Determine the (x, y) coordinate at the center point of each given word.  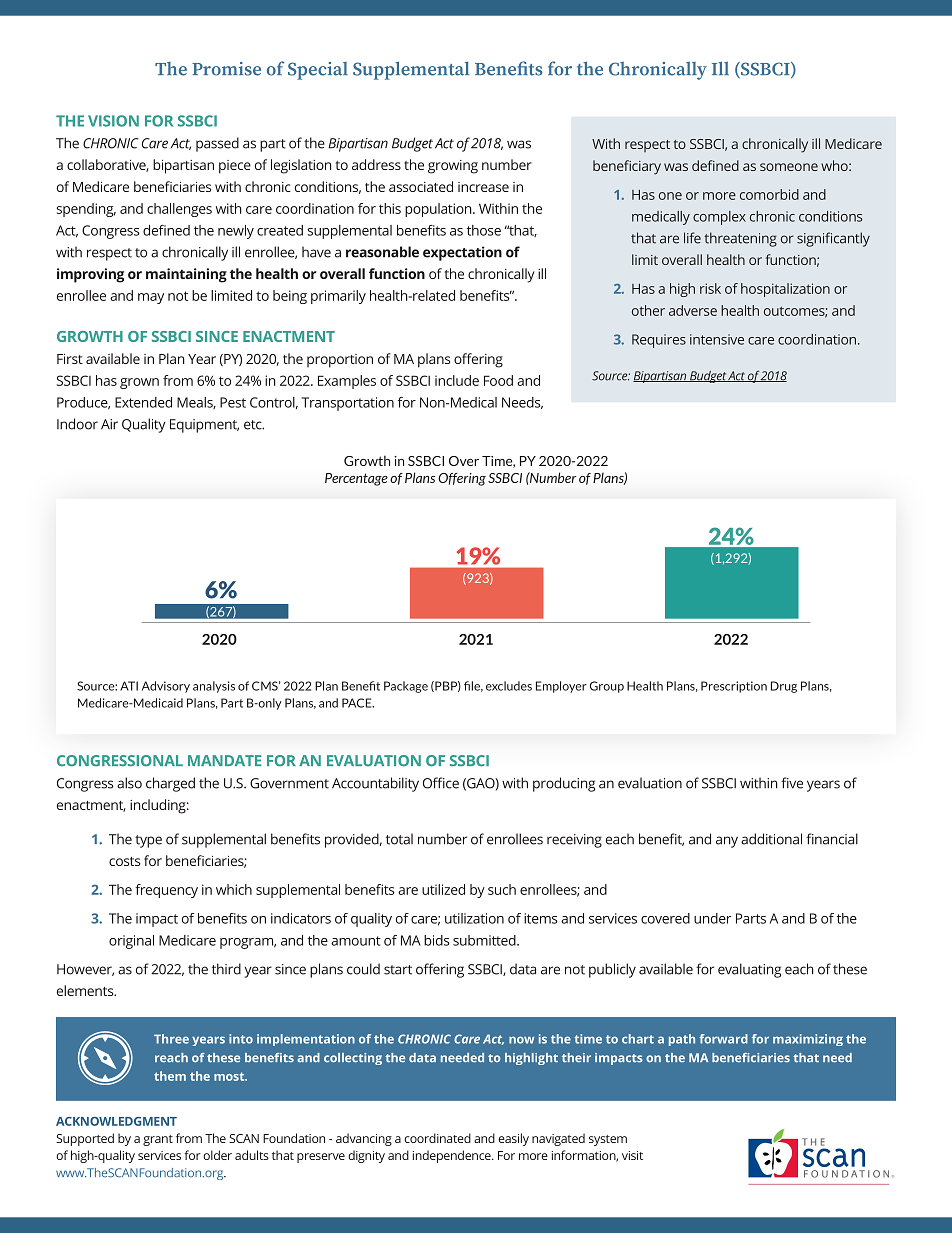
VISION (113, 121)
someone (789, 167)
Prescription (734, 687)
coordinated (437, 1138)
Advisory (166, 687)
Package (406, 687)
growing (453, 167)
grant (158, 1140)
